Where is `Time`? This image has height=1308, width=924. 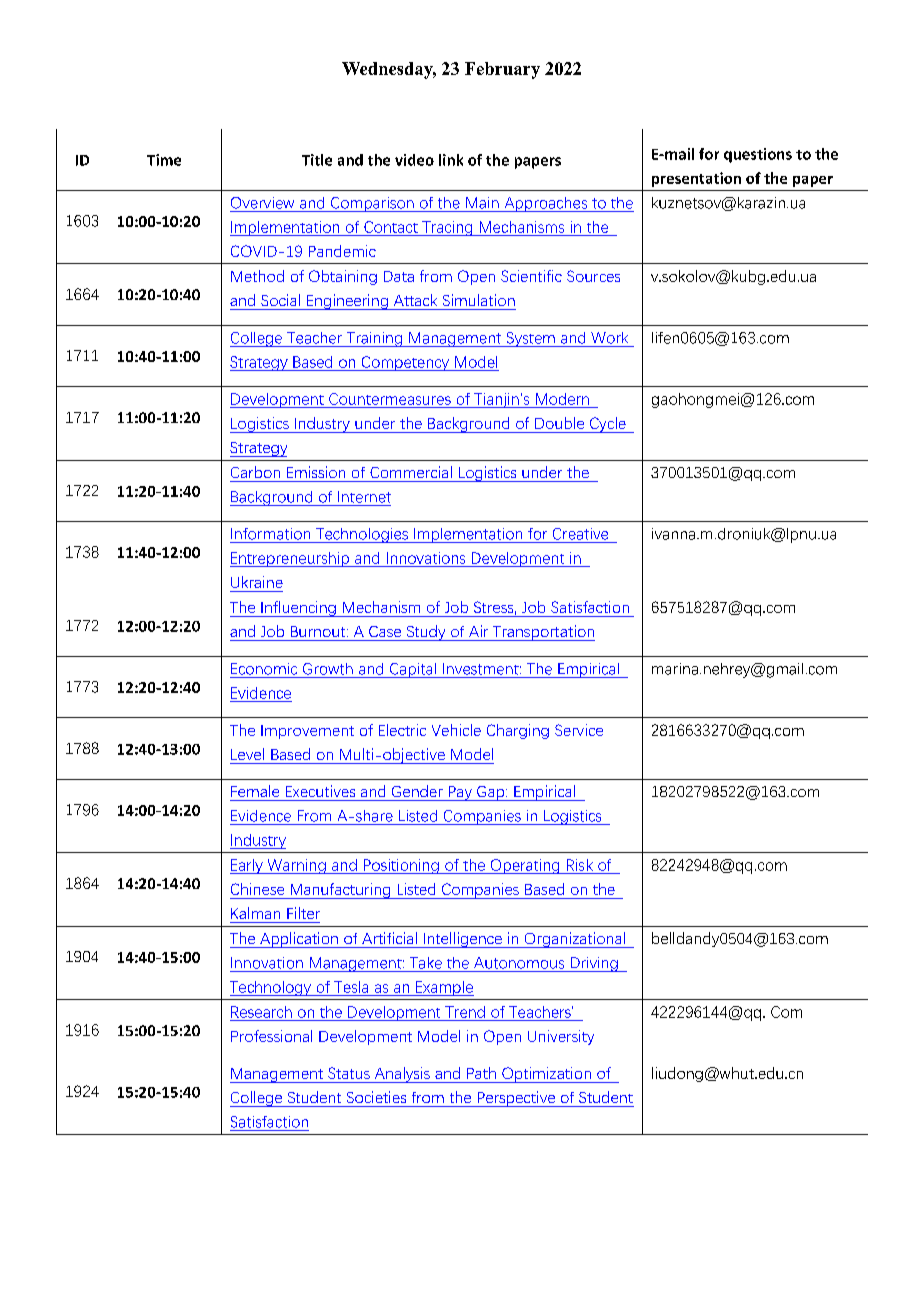 Time is located at coordinates (164, 160).
